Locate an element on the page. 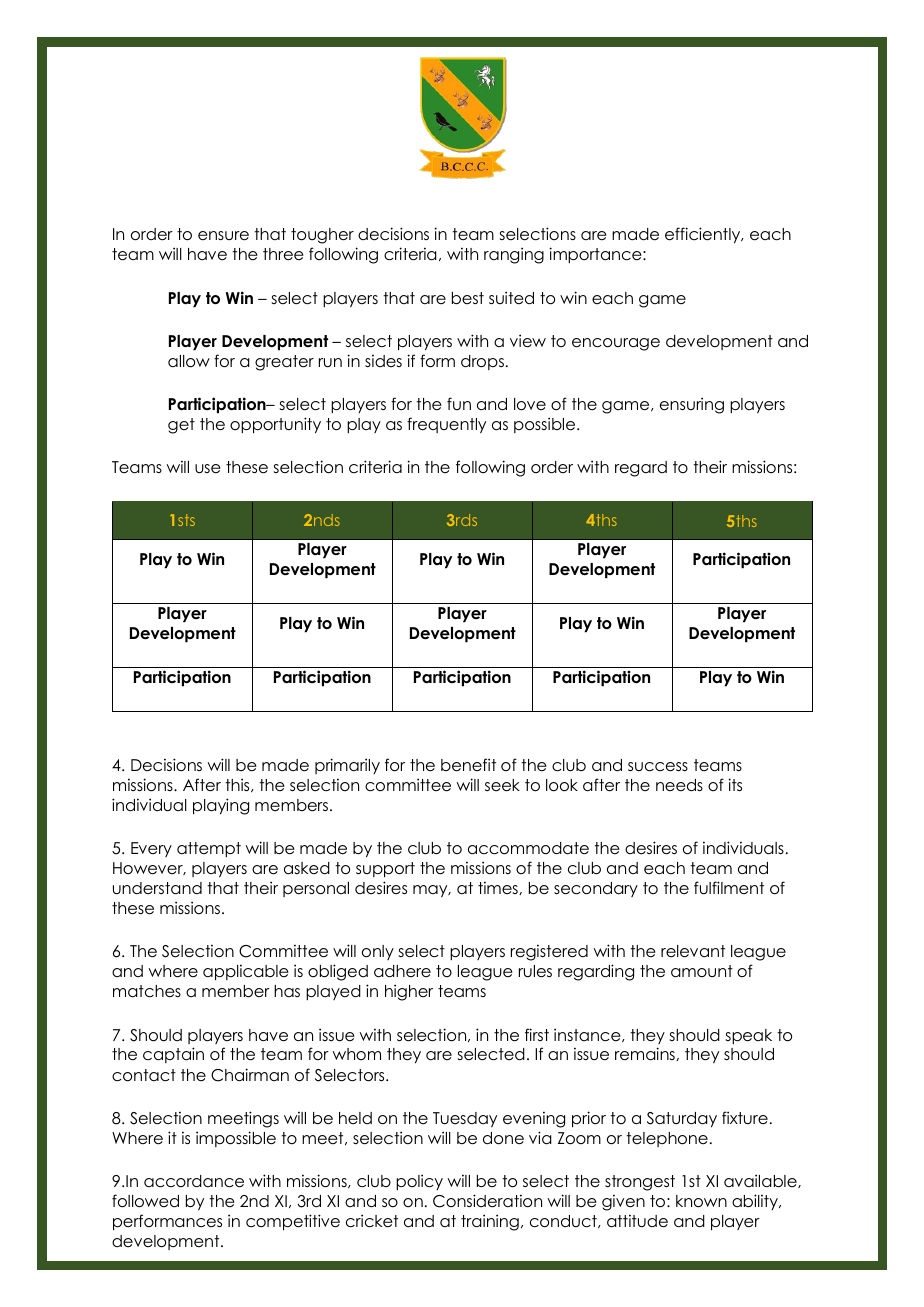 The image size is (924, 1307). best is located at coordinates (468, 298).
